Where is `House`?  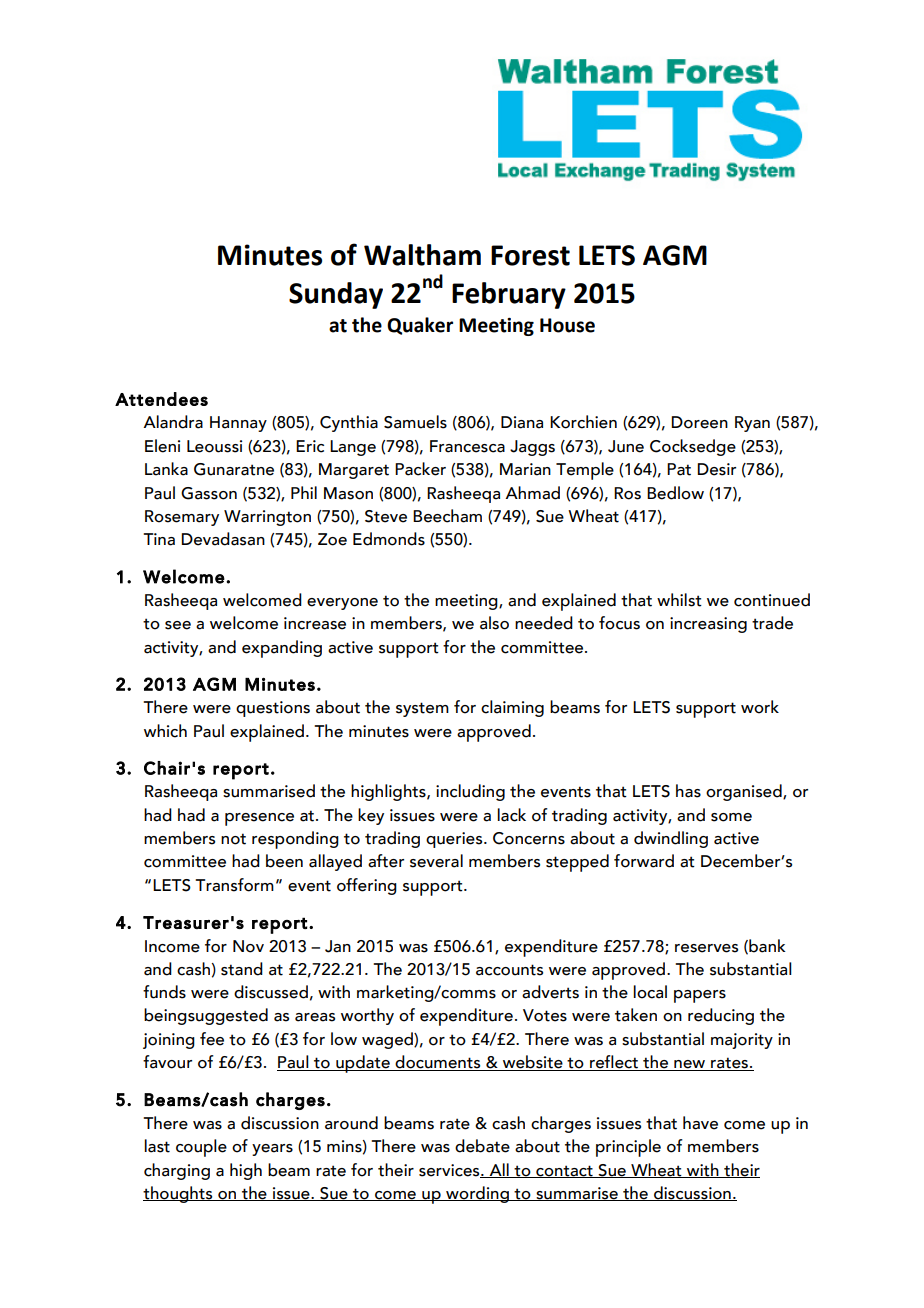 House is located at coordinates (567, 325).
